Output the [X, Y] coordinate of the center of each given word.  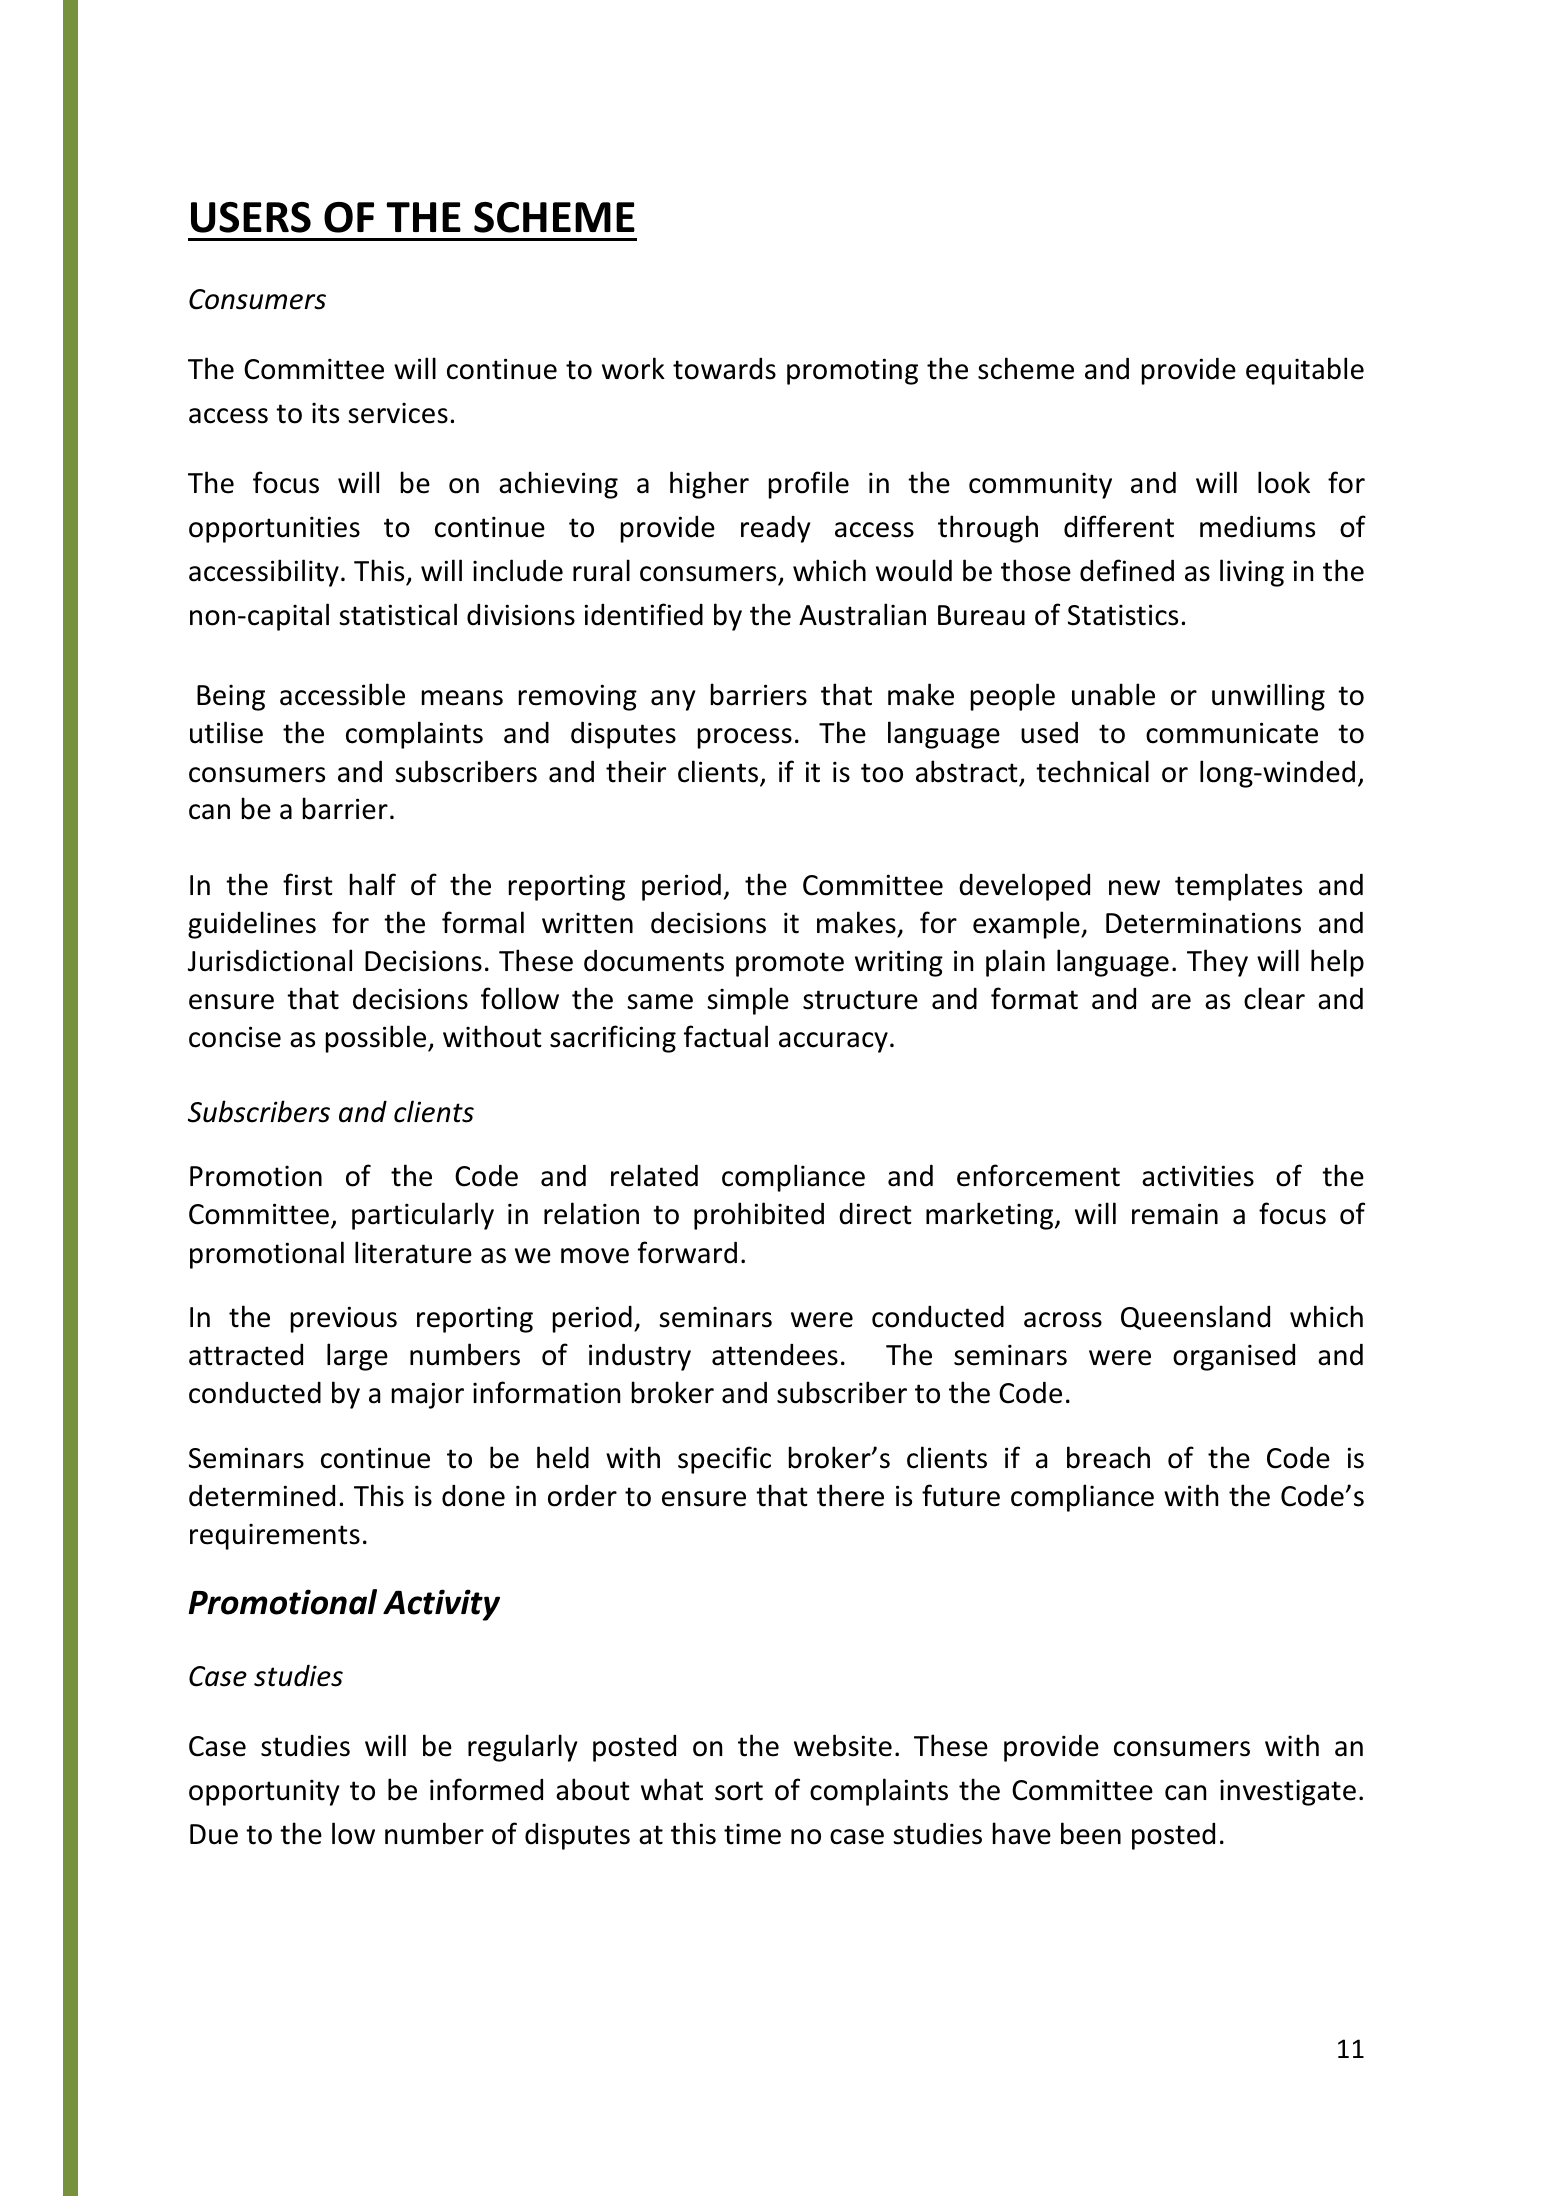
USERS [251, 217]
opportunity [264, 1792]
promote [790, 964]
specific [724, 1460]
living [1252, 573]
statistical [398, 614]
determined [262, 1495]
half [373, 884]
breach [1108, 1457]
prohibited [759, 1216]
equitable [1305, 371]
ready [776, 529]
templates [1238, 887]
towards [724, 368]
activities [1198, 1176]
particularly [423, 1216]
